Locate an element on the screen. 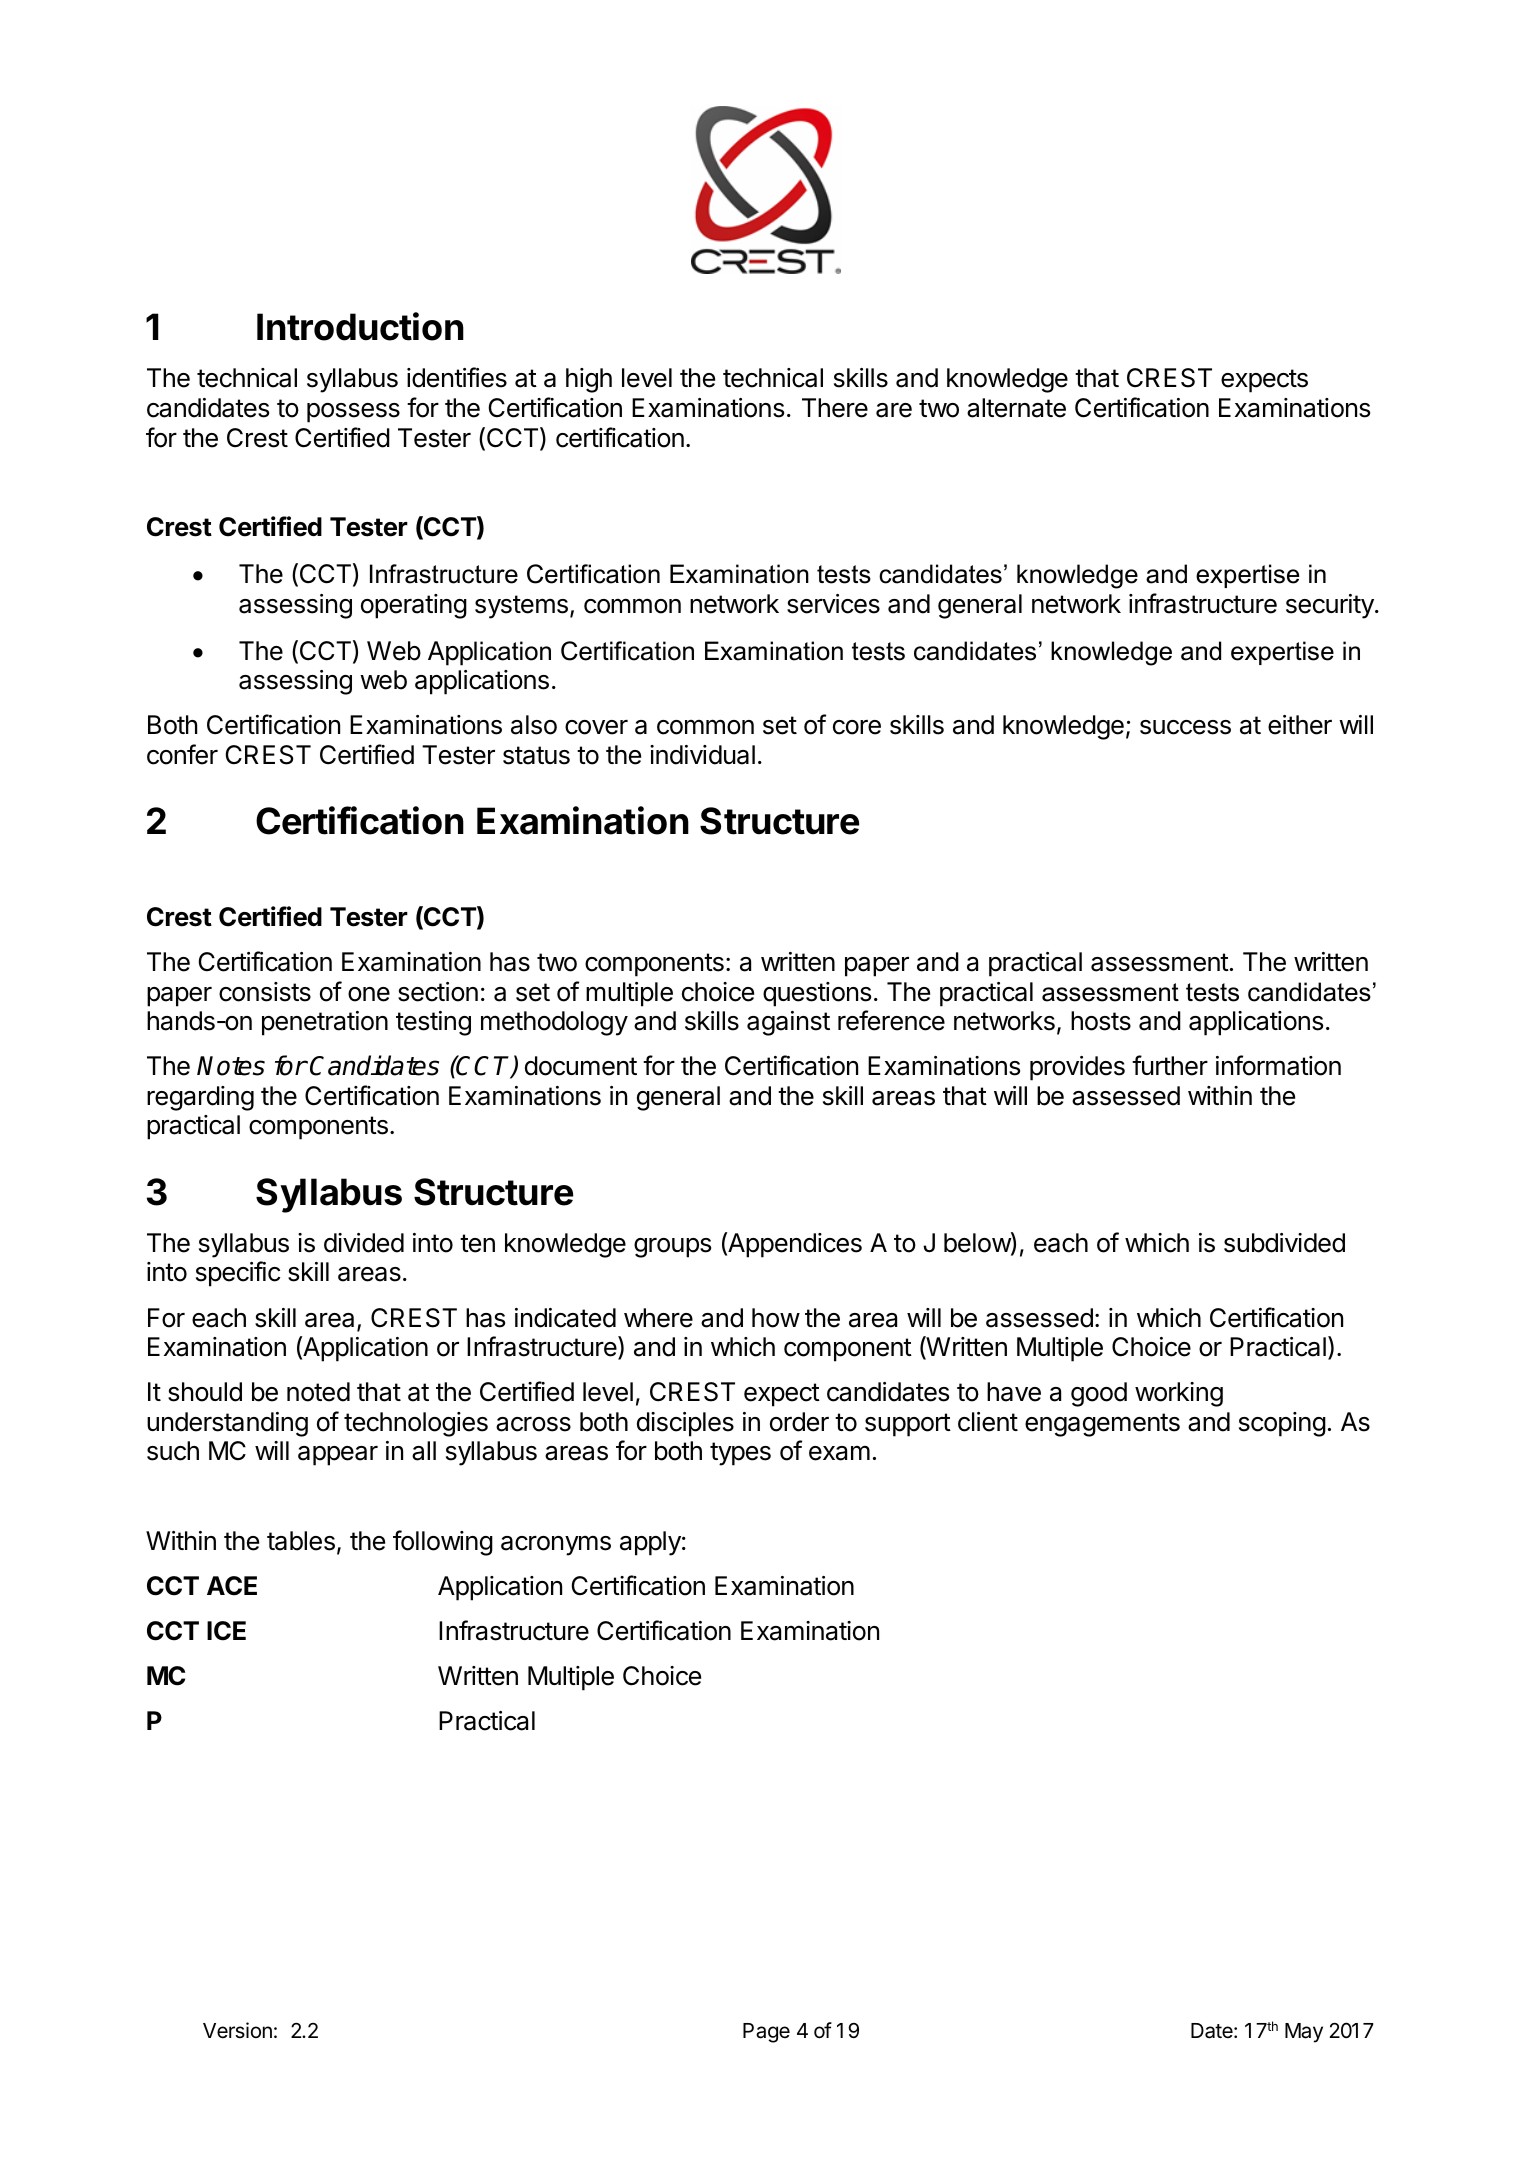 The width and height of the screenshot is (1532, 2166). consists is located at coordinates (265, 992).
